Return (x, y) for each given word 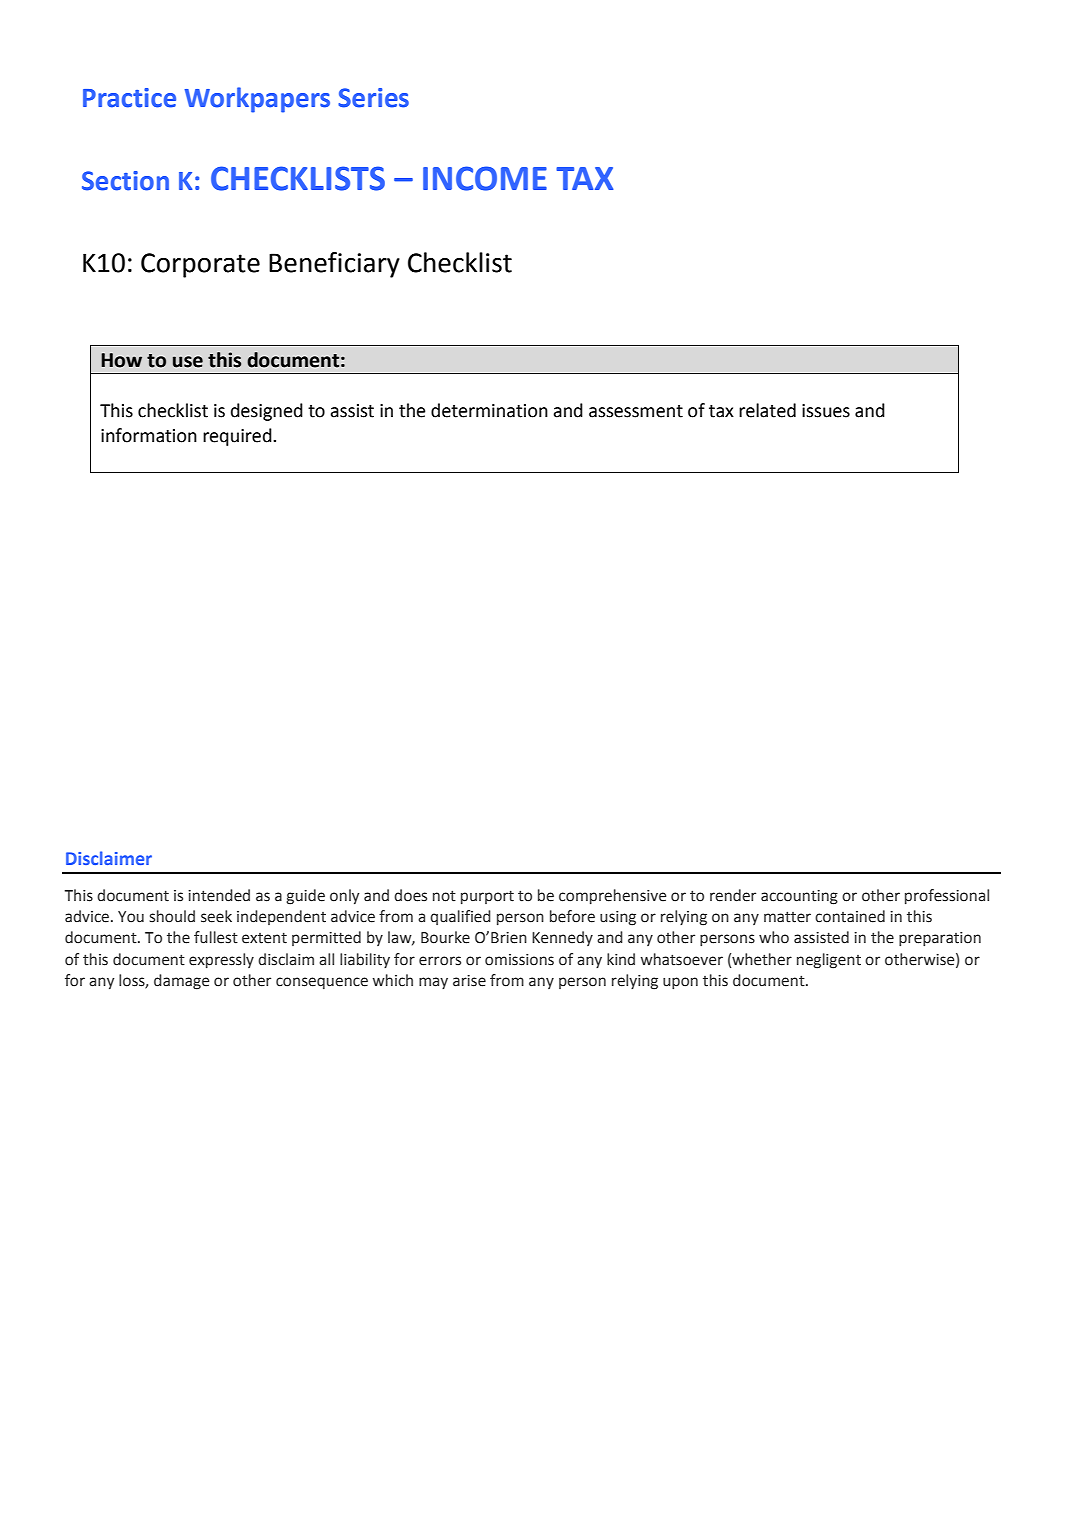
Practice (129, 98)
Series (373, 98)
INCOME (485, 178)
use (188, 362)
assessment (636, 411)
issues (826, 411)
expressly (221, 960)
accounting (799, 897)
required (238, 437)
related (767, 410)
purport (487, 897)
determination (489, 410)
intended (219, 895)
